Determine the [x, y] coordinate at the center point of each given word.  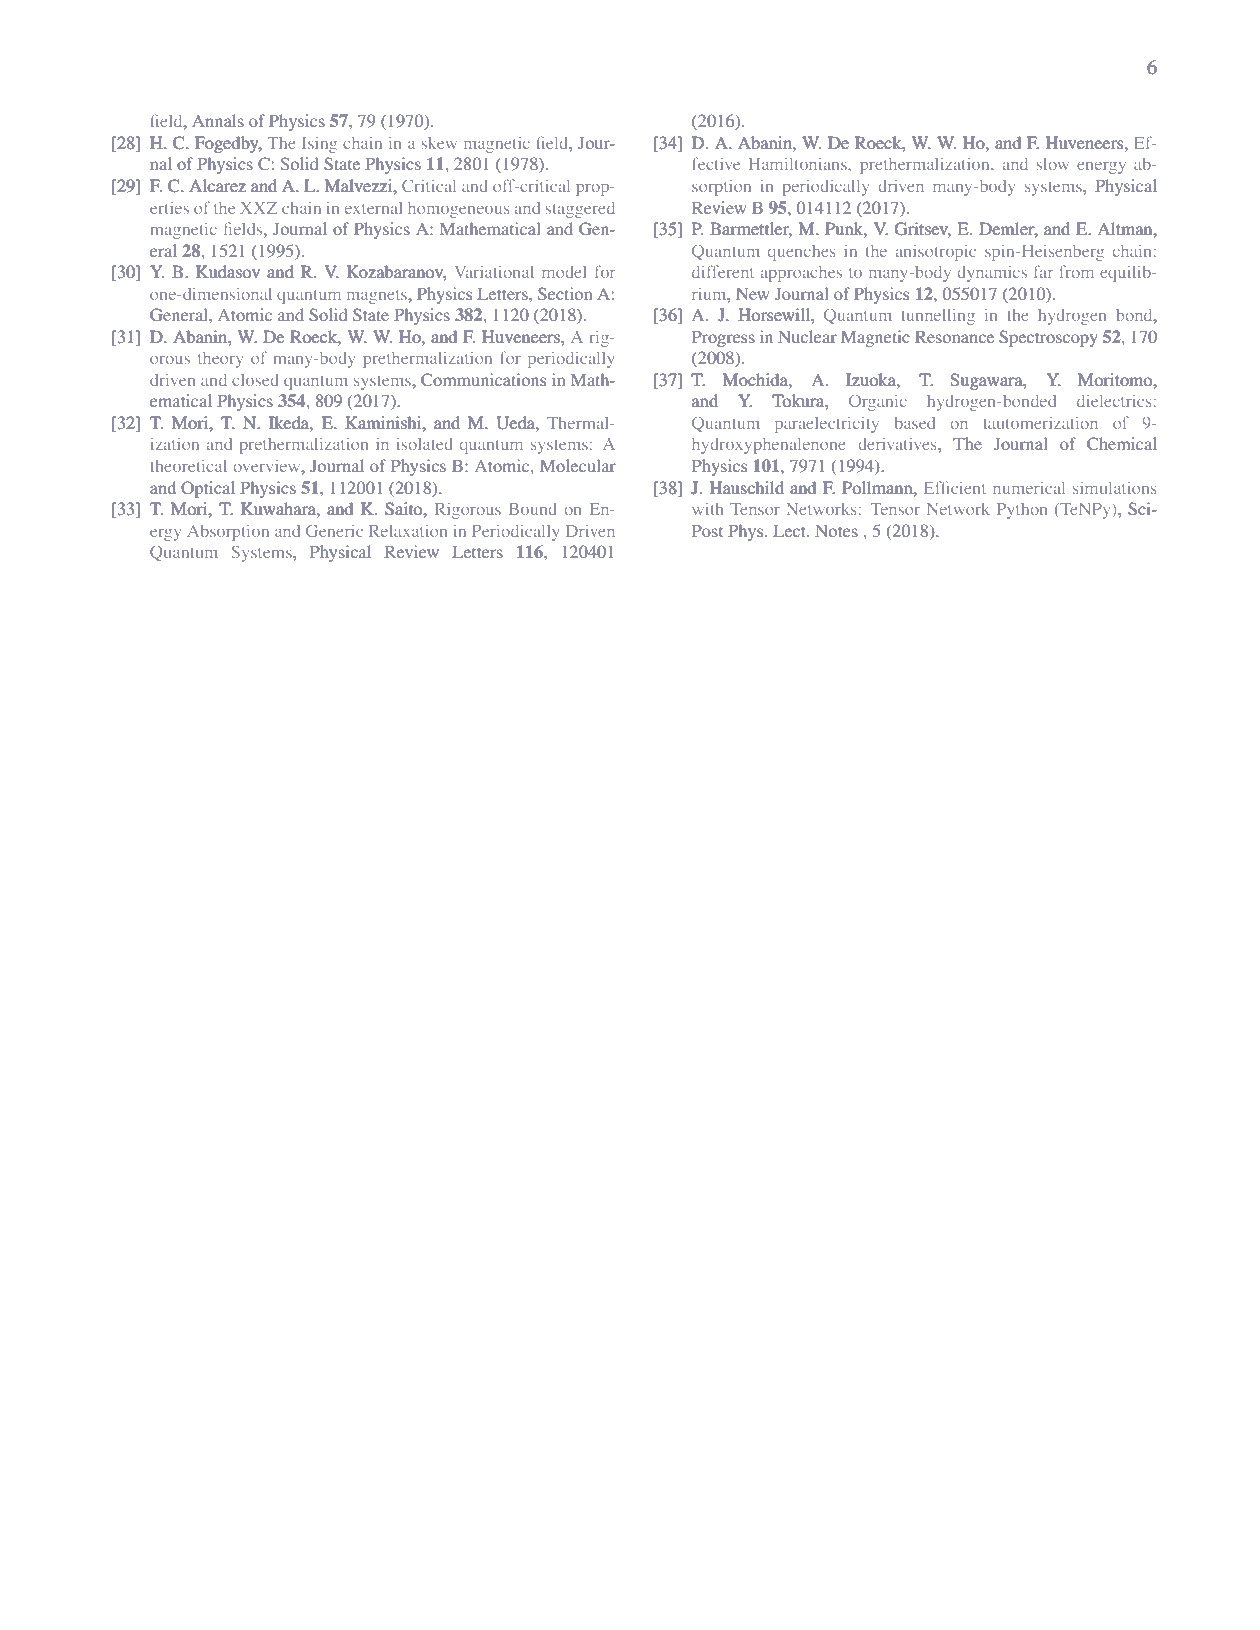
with [708, 509]
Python [1022, 511]
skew [439, 143]
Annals [218, 120]
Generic [334, 530]
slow [1053, 164]
